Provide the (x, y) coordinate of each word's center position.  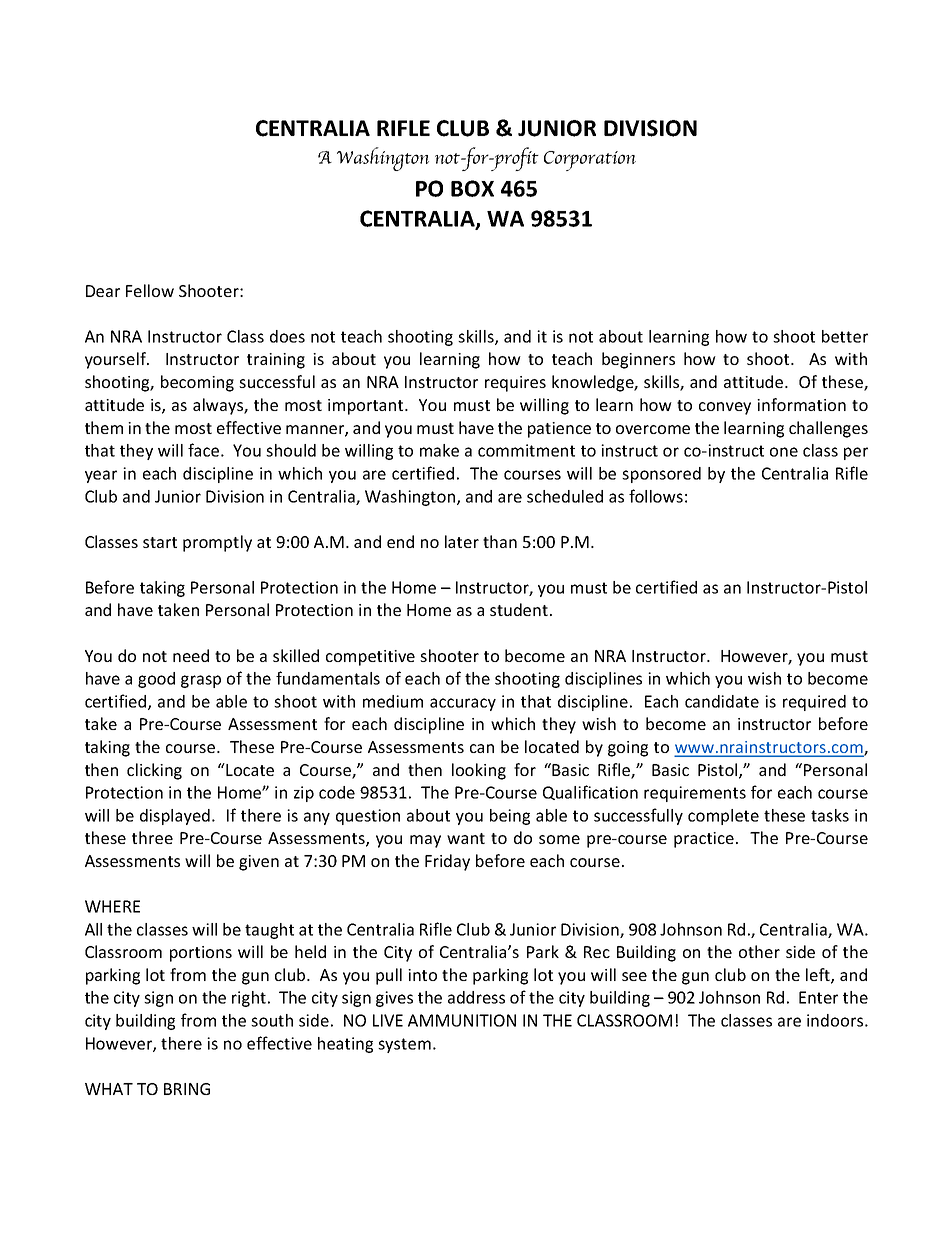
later (462, 541)
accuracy (463, 704)
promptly (217, 543)
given (259, 863)
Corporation (590, 161)
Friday (447, 862)
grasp (201, 681)
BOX (472, 188)
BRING (187, 1089)
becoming (197, 383)
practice (704, 840)
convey (725, 408)
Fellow (150, 290)
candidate (722, 701)
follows (656, 496)
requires (515, 384)
